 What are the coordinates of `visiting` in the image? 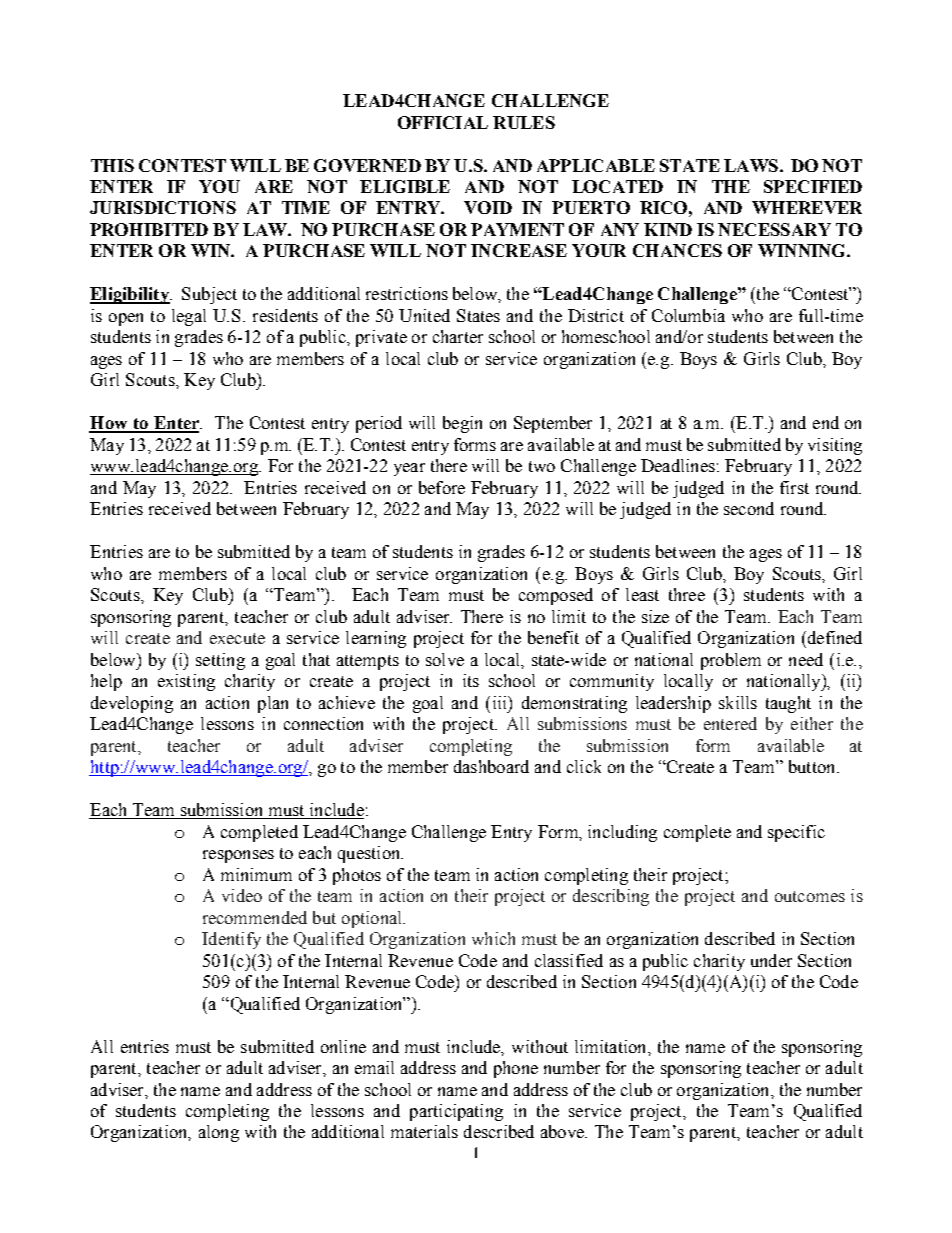 It's located at (835, 446).
